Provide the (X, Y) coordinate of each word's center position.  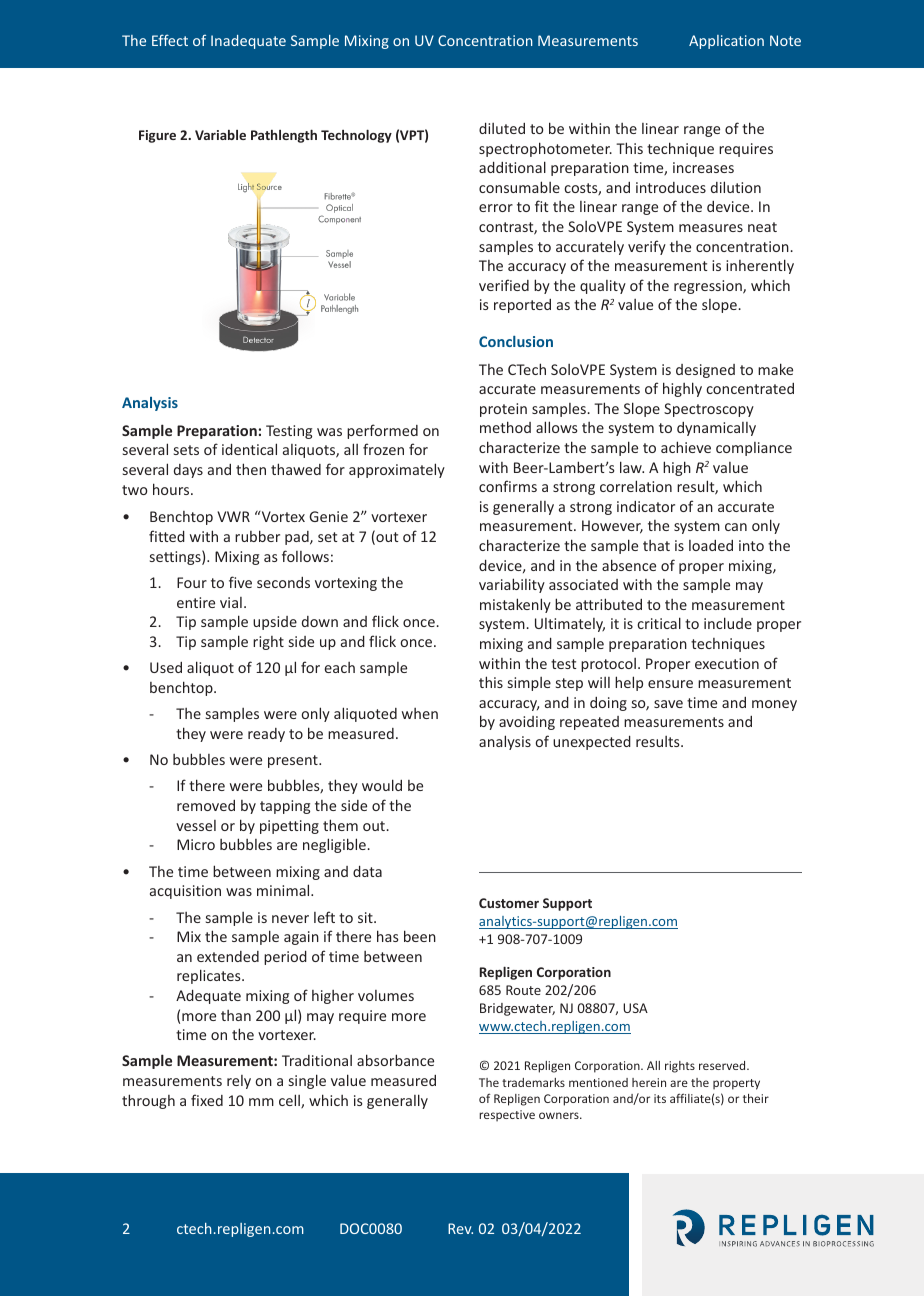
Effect (170, 40)
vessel (196, 825)
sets (186, 450)
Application (726, 42)
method (505, 427)
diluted (502, 128)
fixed (207, 1100)
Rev (460, 1228)
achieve (686, 447)
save (668, 704)
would (382, 785)
